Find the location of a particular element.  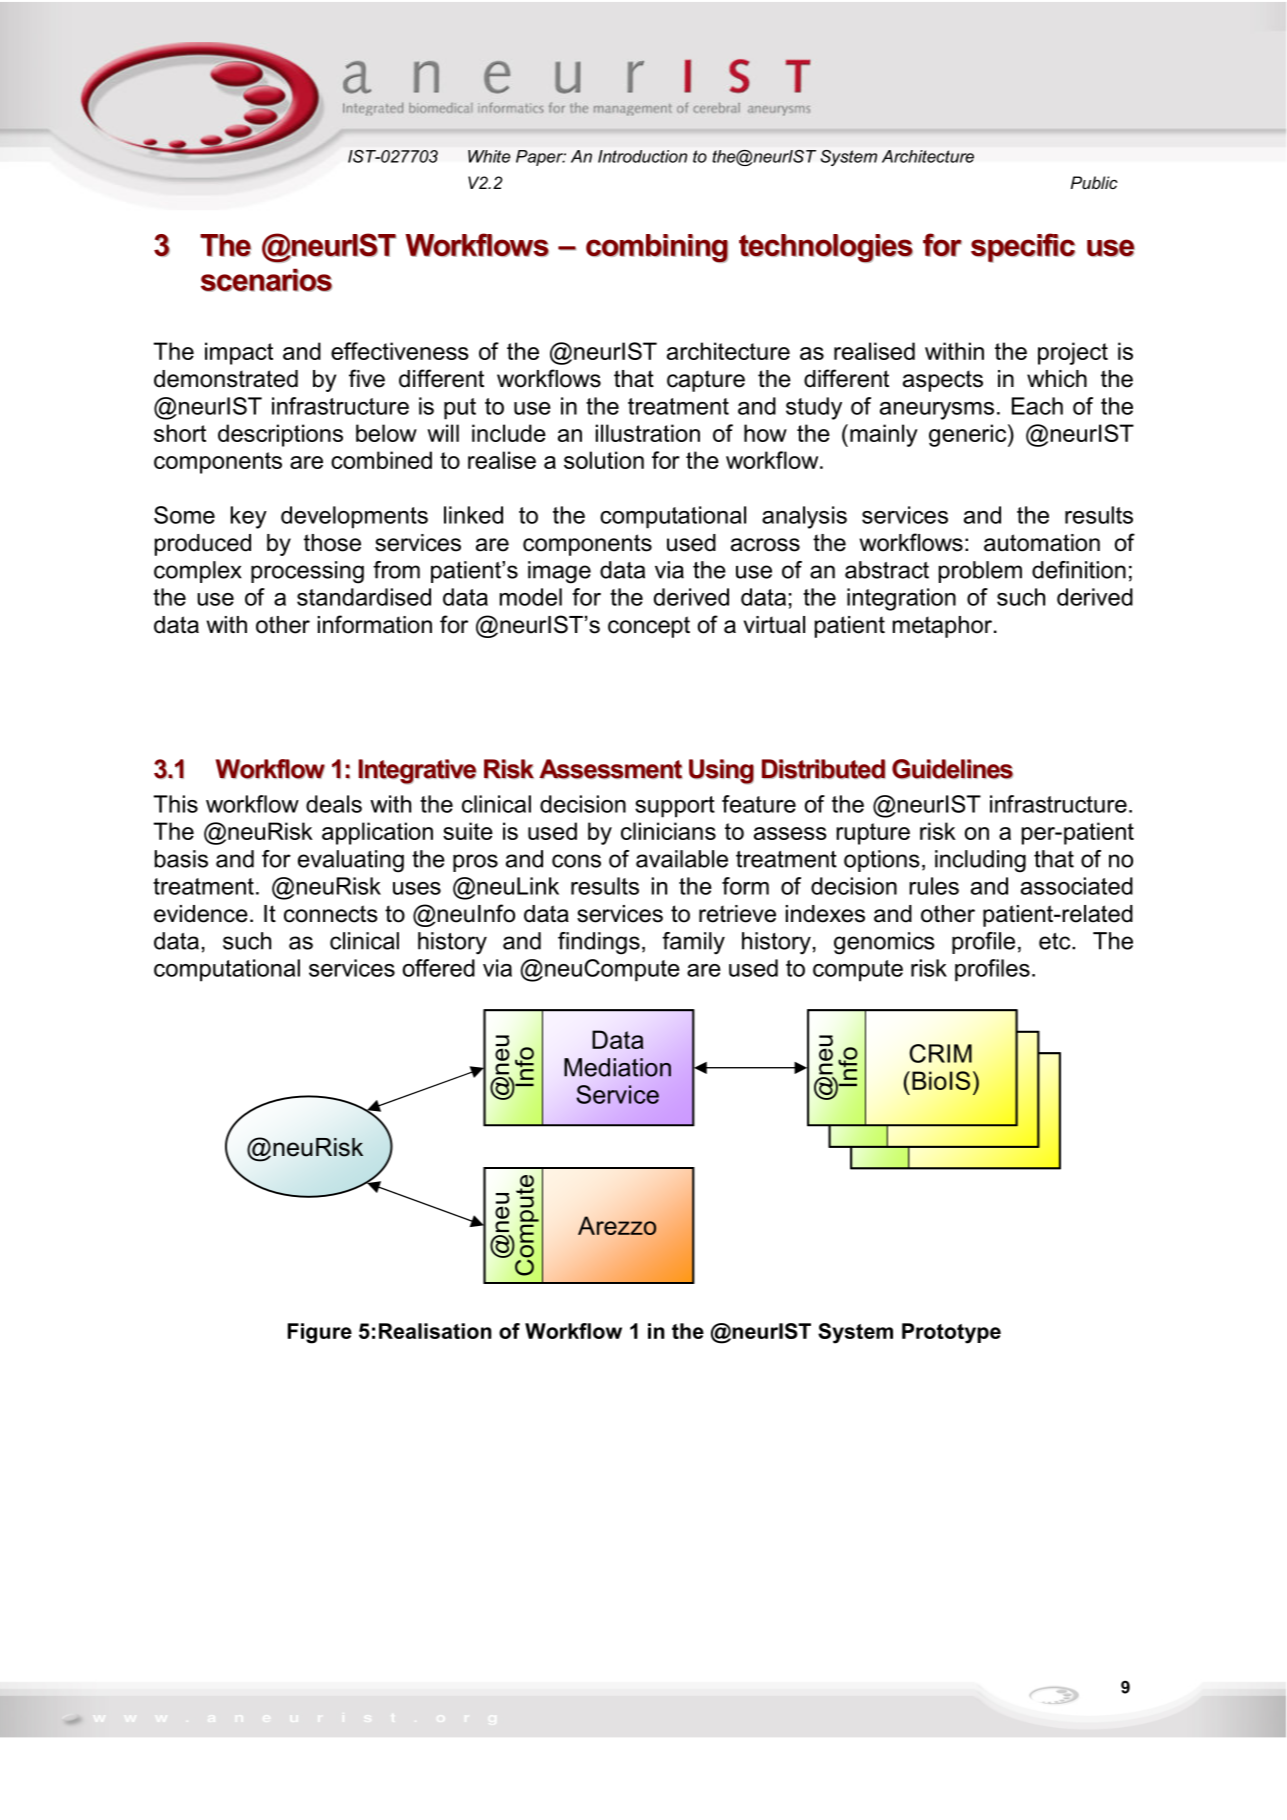

Figure is located at coordinates (320, 1333).
